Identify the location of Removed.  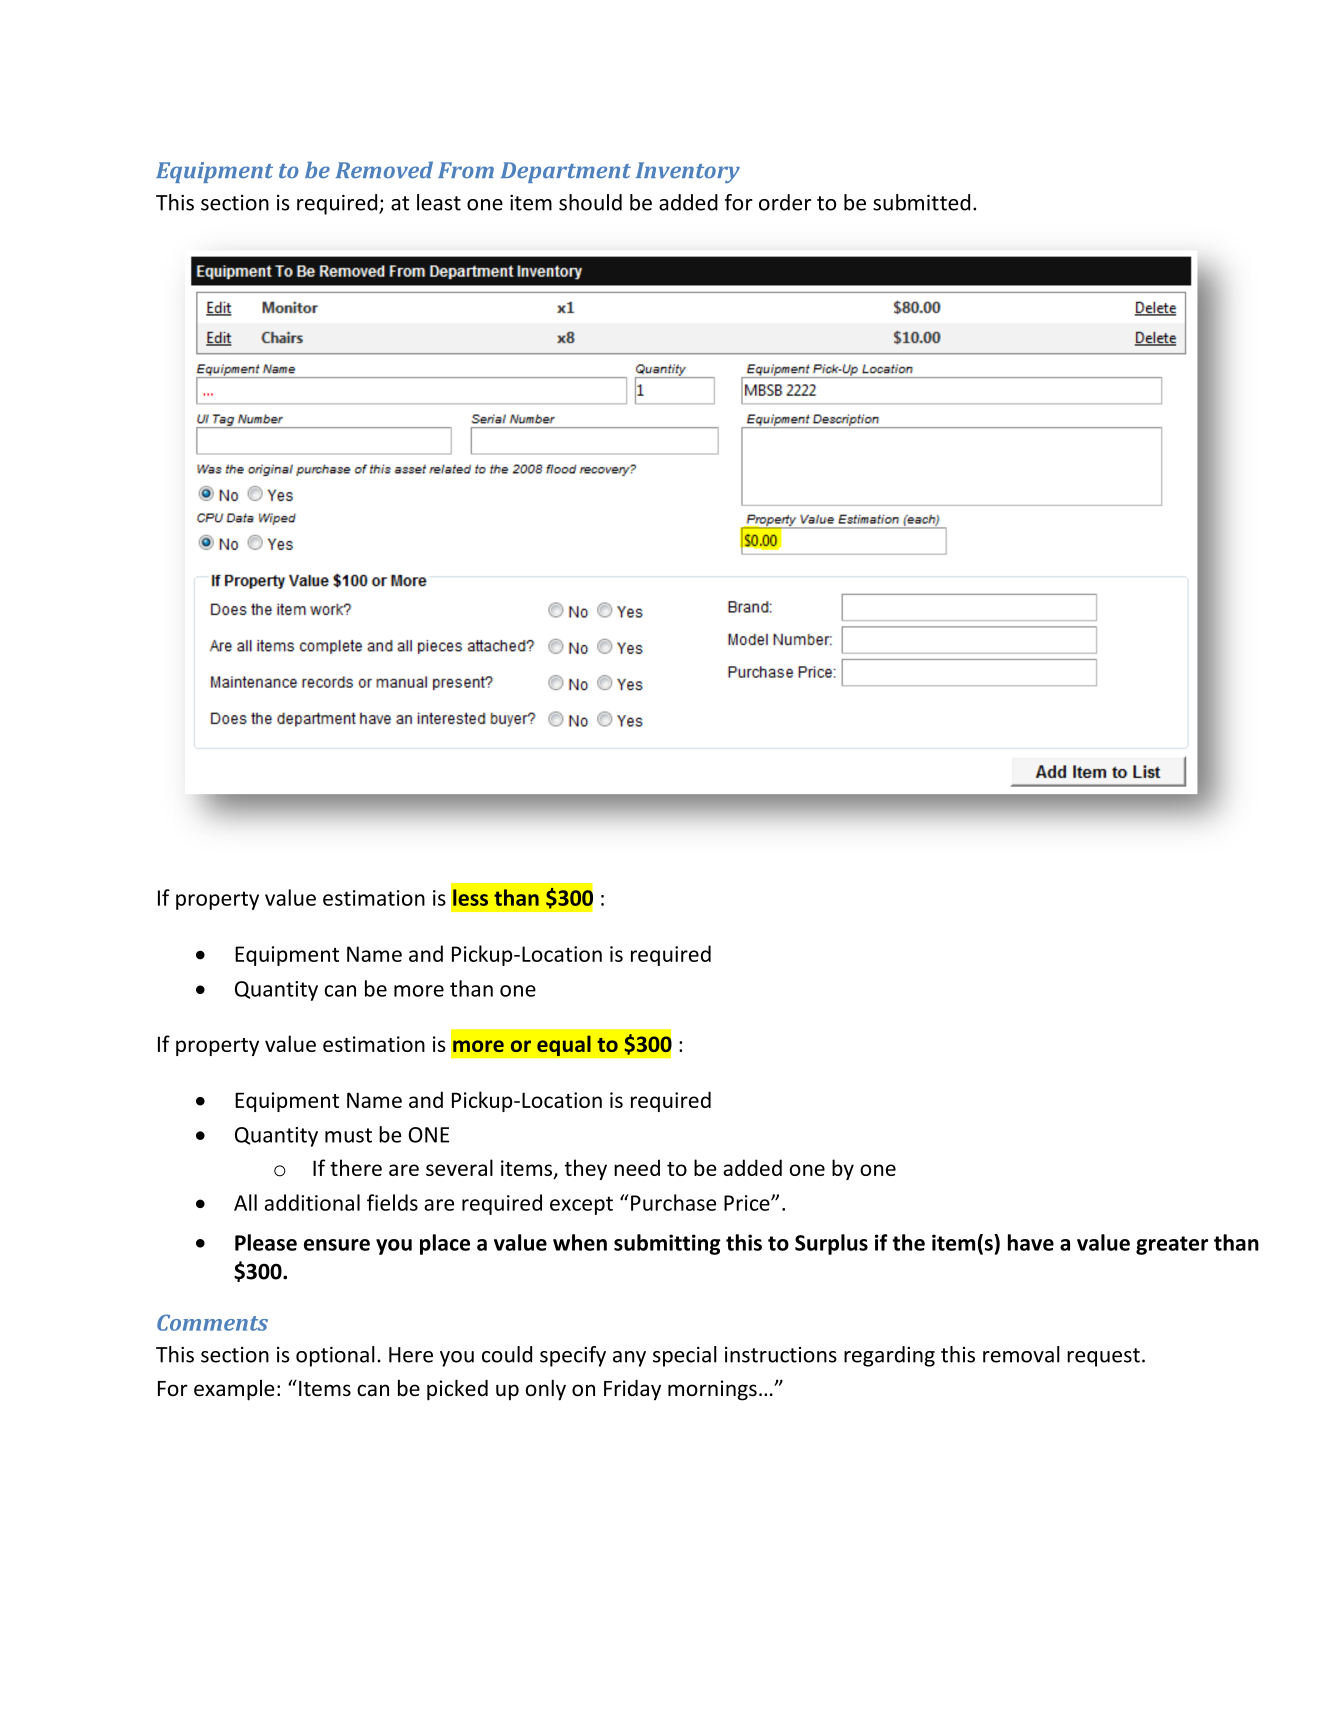
(384, 170).
